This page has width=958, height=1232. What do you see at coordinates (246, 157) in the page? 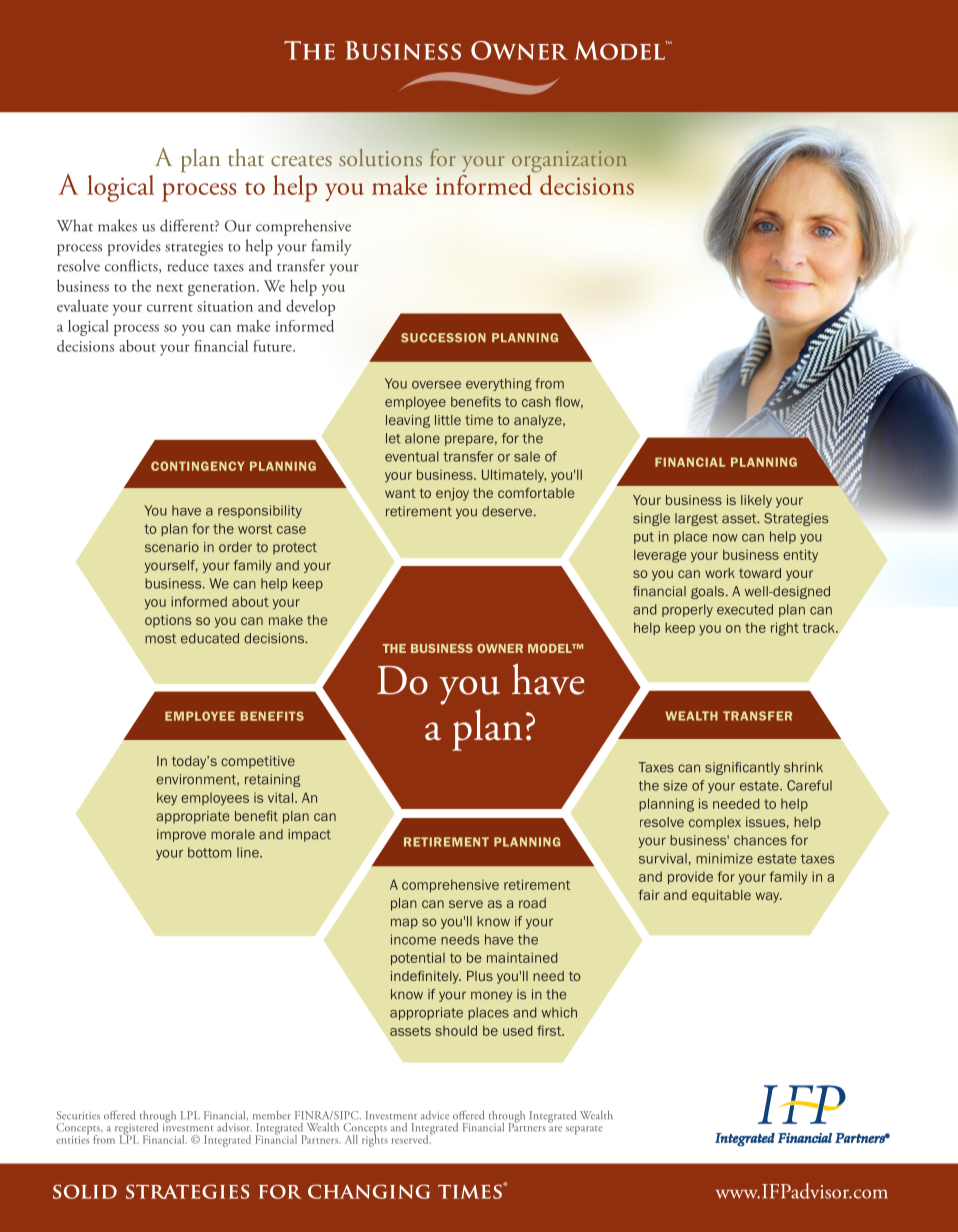
I see `that` at bounding box center [246, 157].
